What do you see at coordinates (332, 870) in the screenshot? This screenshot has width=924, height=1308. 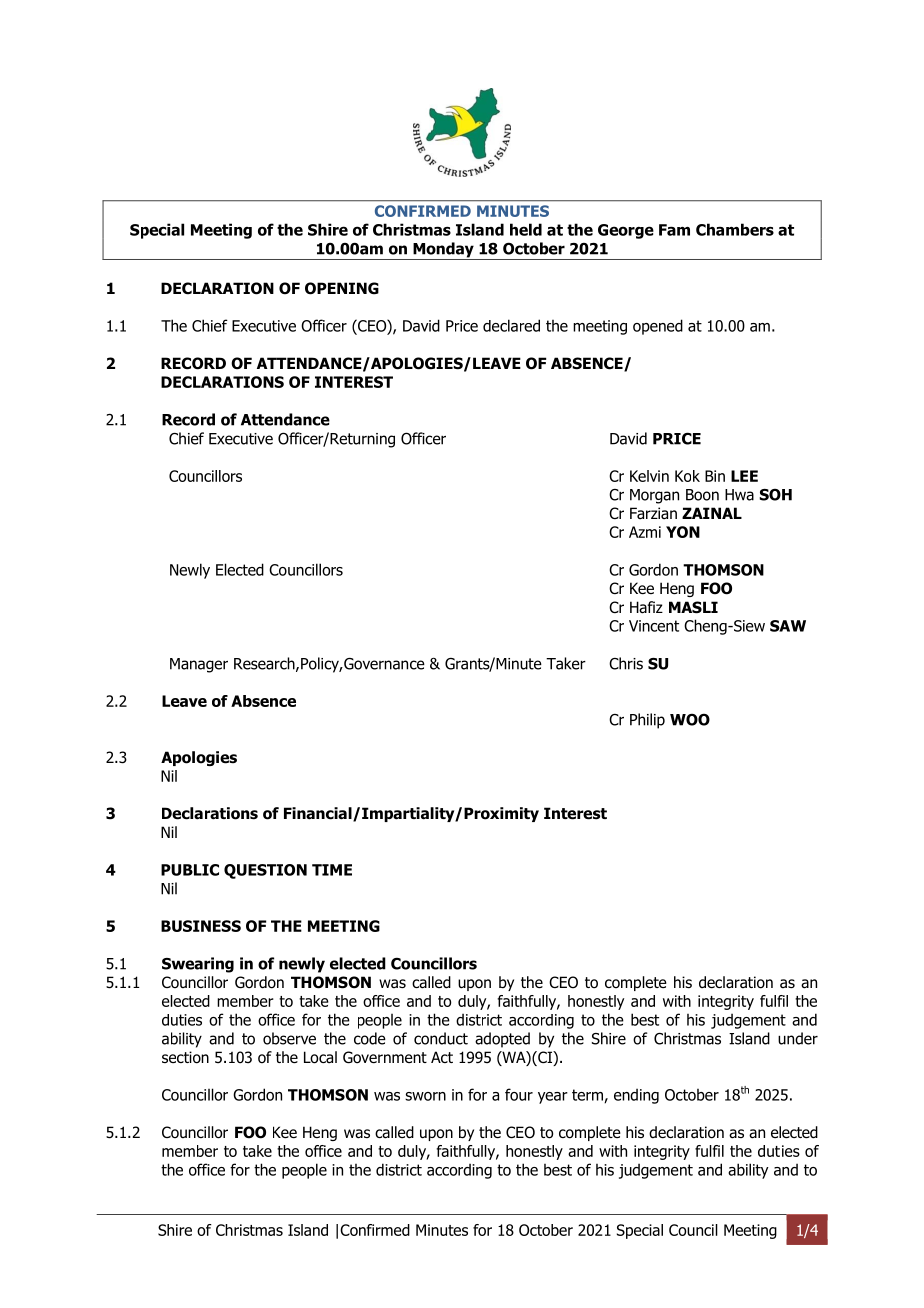 I see `TIME` at bounding box center [332, 870].
